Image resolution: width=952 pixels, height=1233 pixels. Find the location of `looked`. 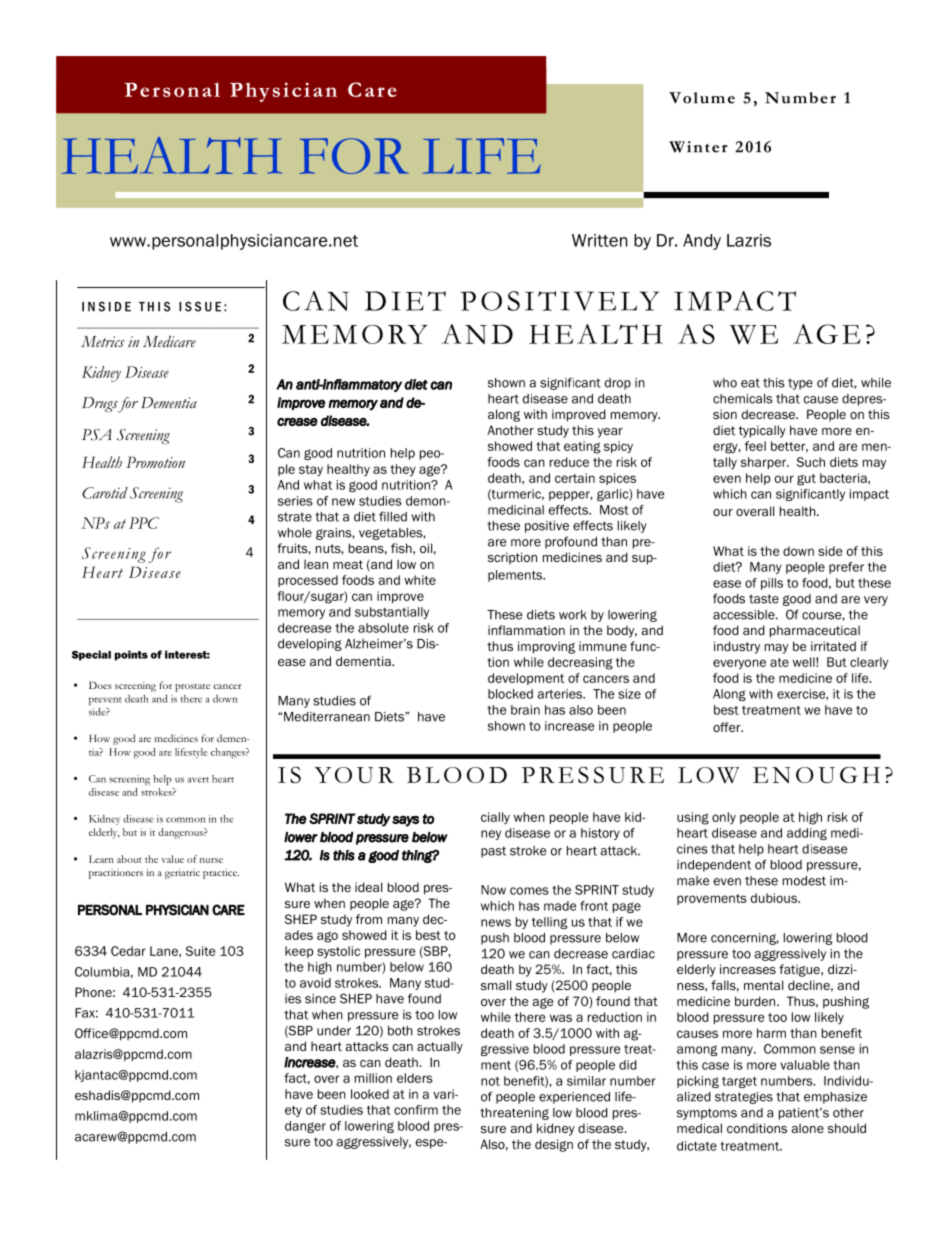

looked is located at coordinates (370, 1094).
